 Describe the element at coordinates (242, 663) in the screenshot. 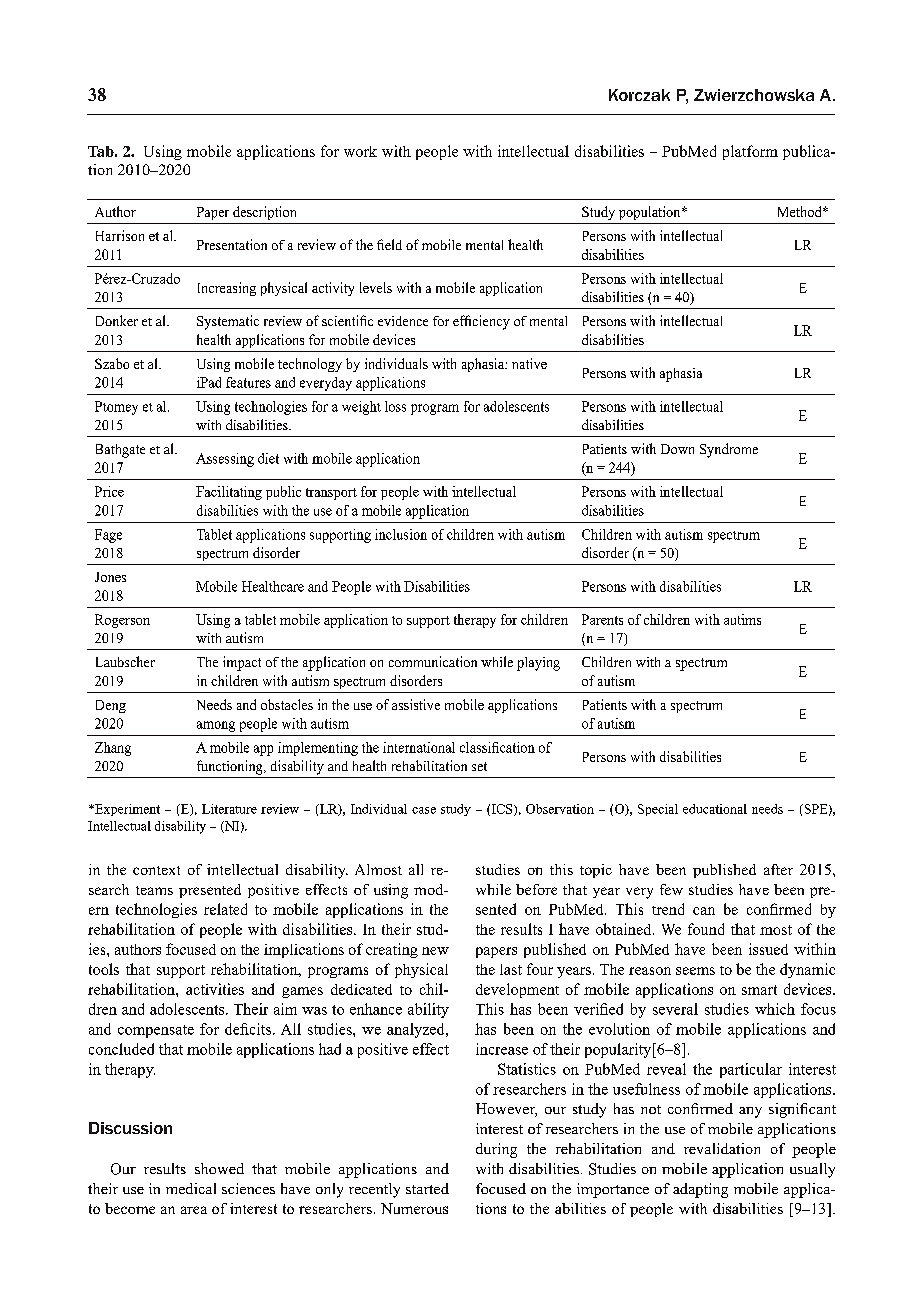

I see `impact` at that location.
